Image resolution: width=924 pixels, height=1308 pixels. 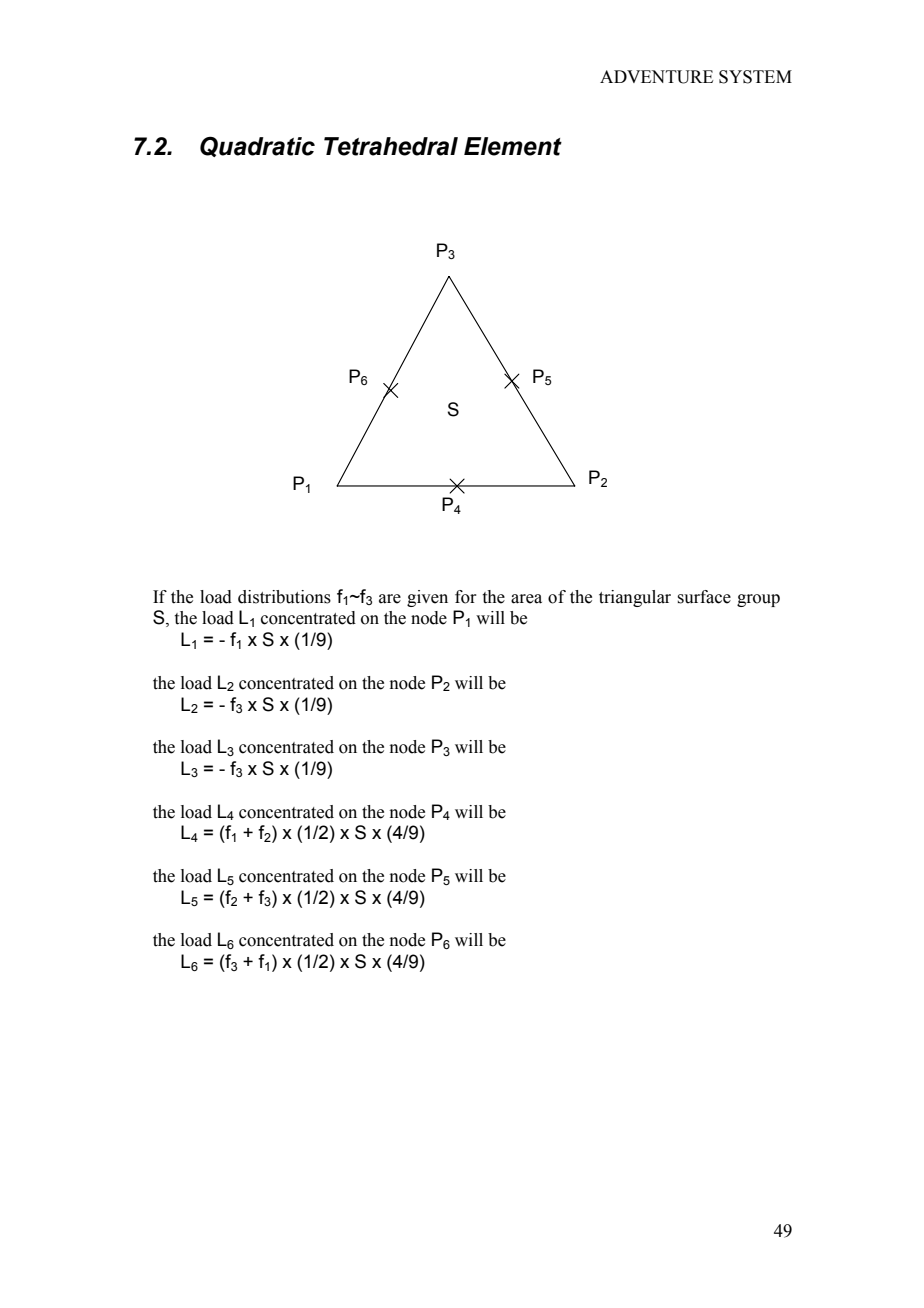 What do you see at coordinates (466, 597) in the screenshot?
I see `for` at bounding box center [466, 597].
